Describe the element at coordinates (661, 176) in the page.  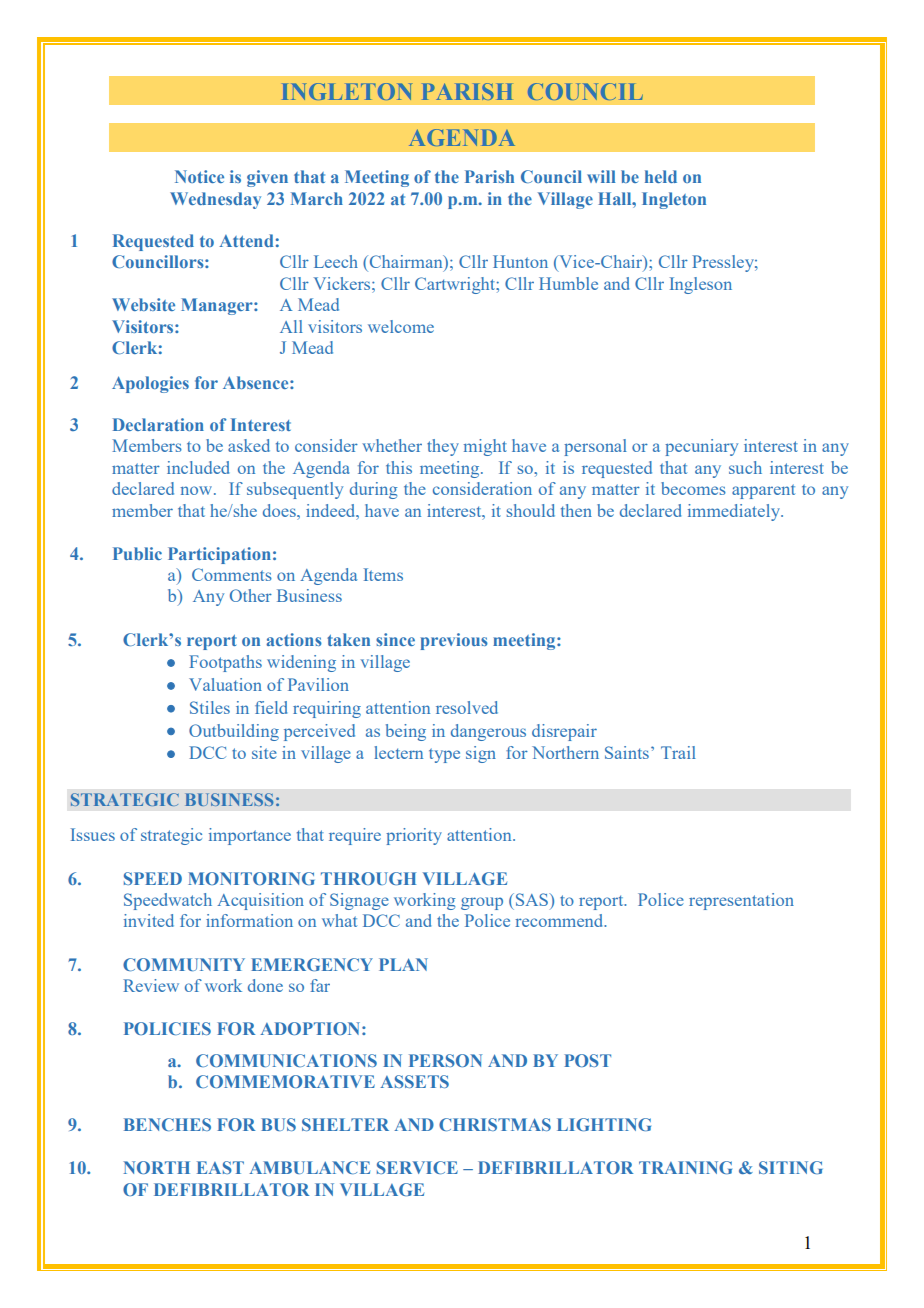
I see `held` at that location.
